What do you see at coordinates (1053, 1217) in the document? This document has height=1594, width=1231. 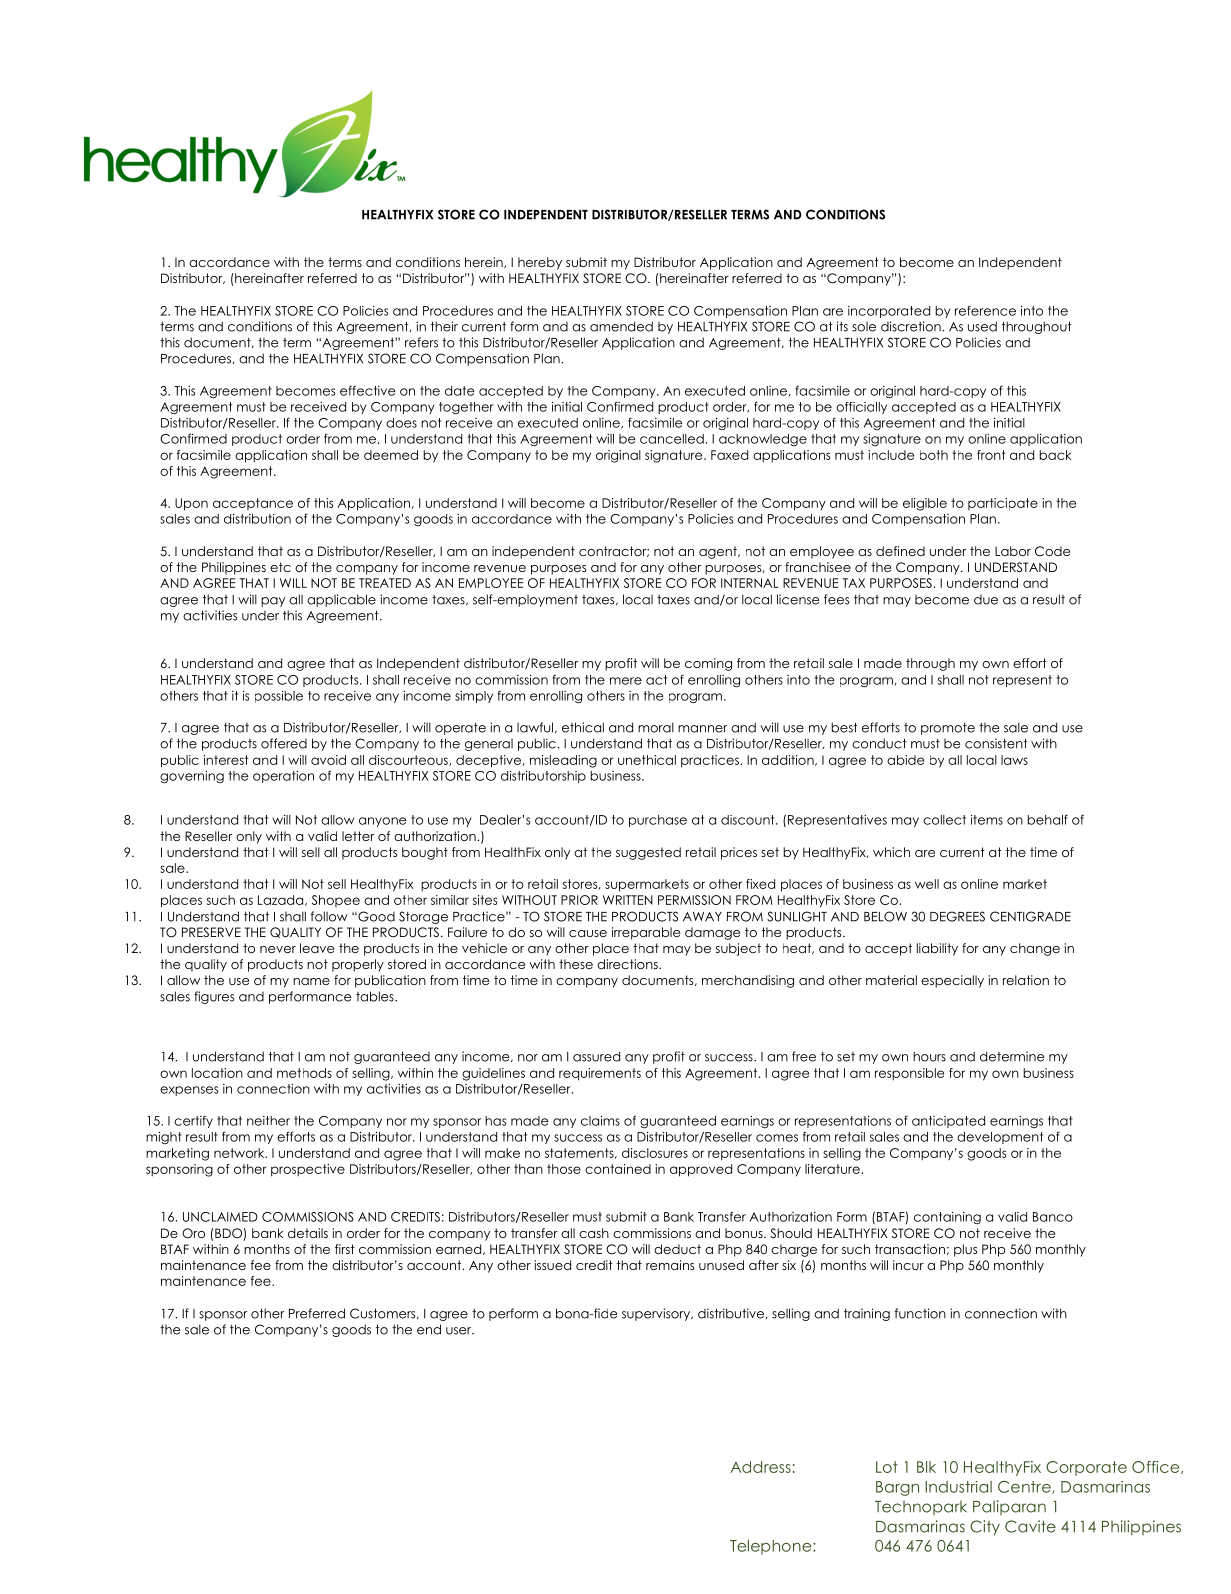 I see `Banco` at bounding box center [1053, 1217].
